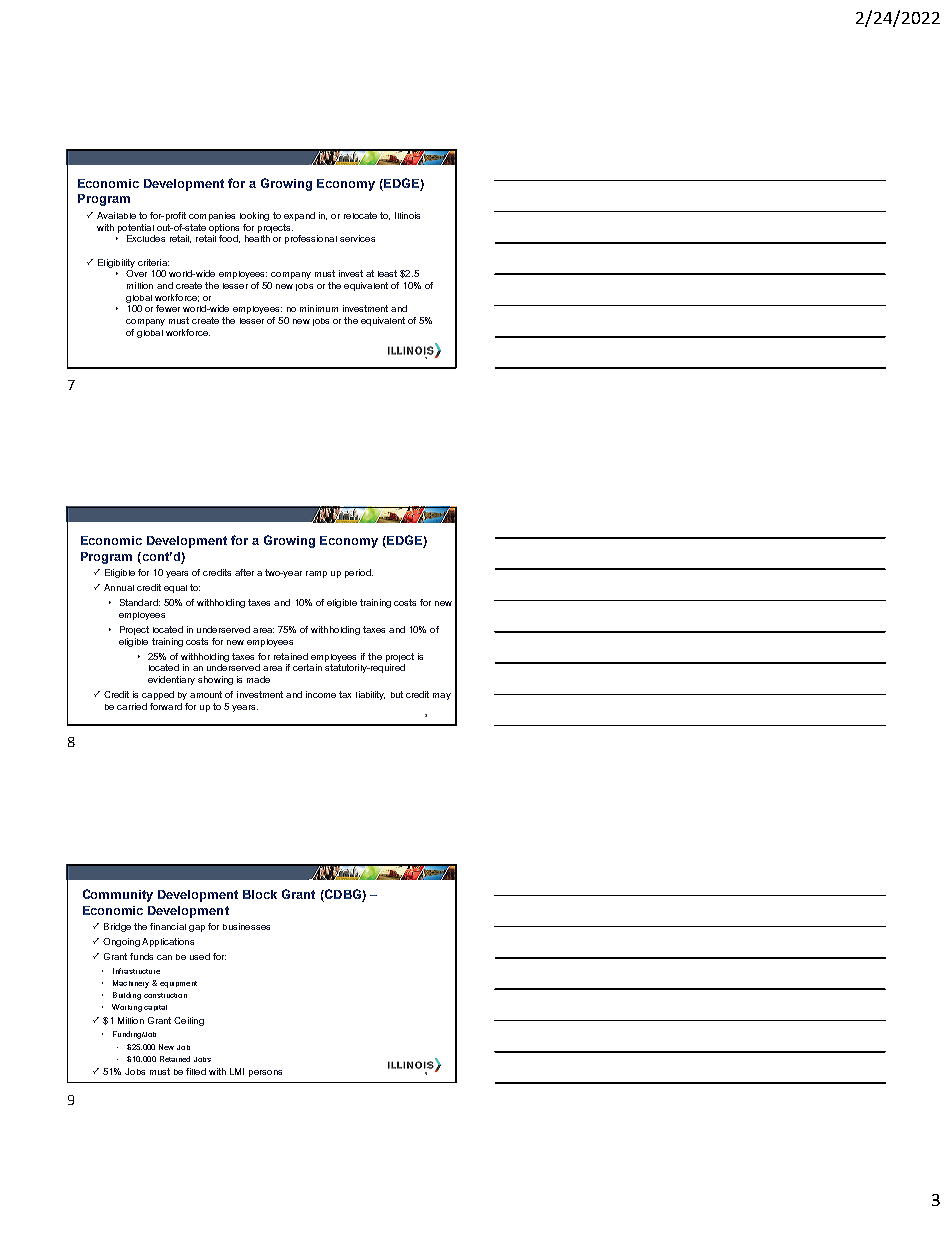  What do you see at coordinates (260, 894) in the image?
I see `Block` at bounding box center [260, 894].
